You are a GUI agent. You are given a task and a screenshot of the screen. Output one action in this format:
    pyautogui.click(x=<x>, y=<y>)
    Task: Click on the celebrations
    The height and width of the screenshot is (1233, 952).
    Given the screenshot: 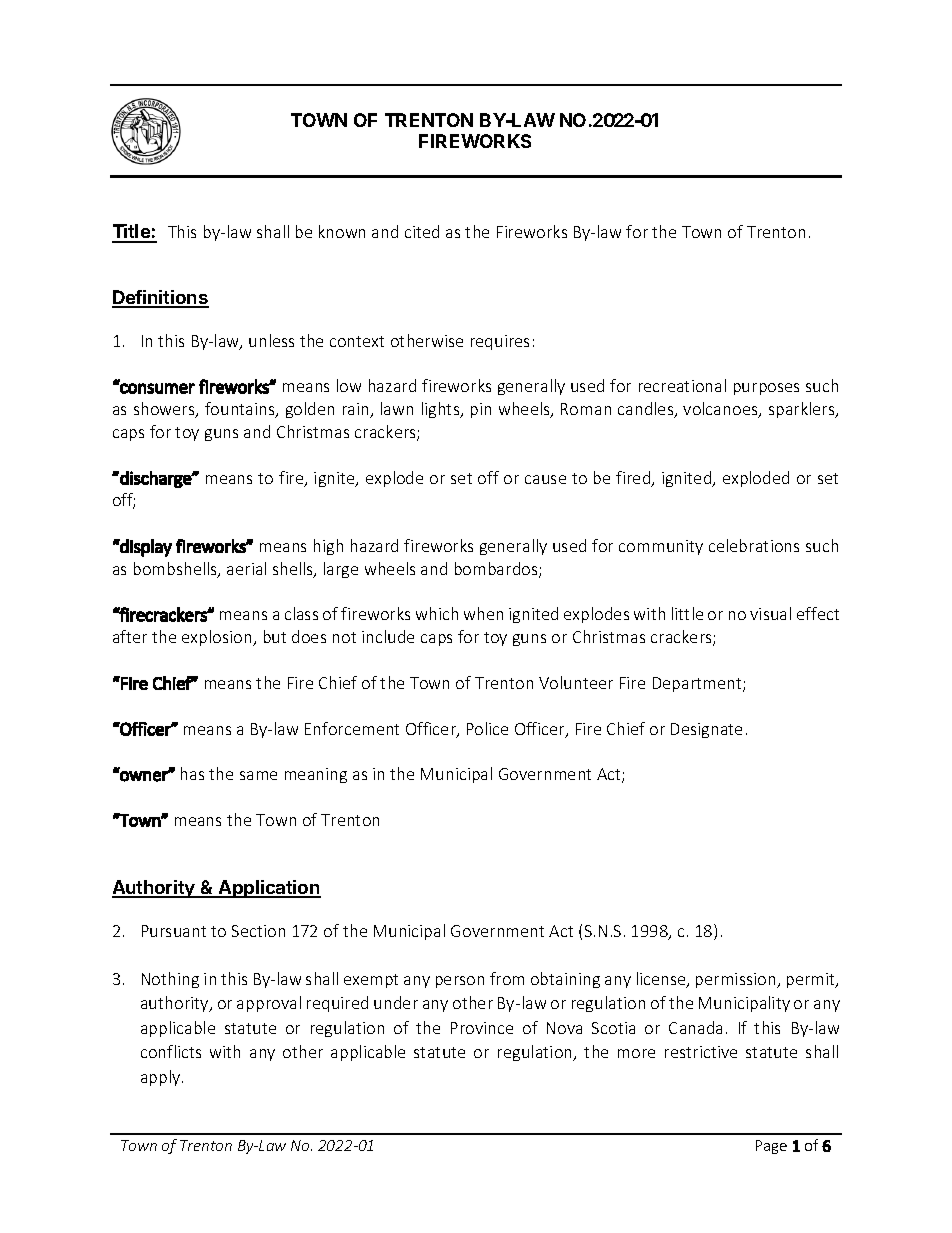 What is the action you would take?
    pyautogui.click(x=754, y=545)
